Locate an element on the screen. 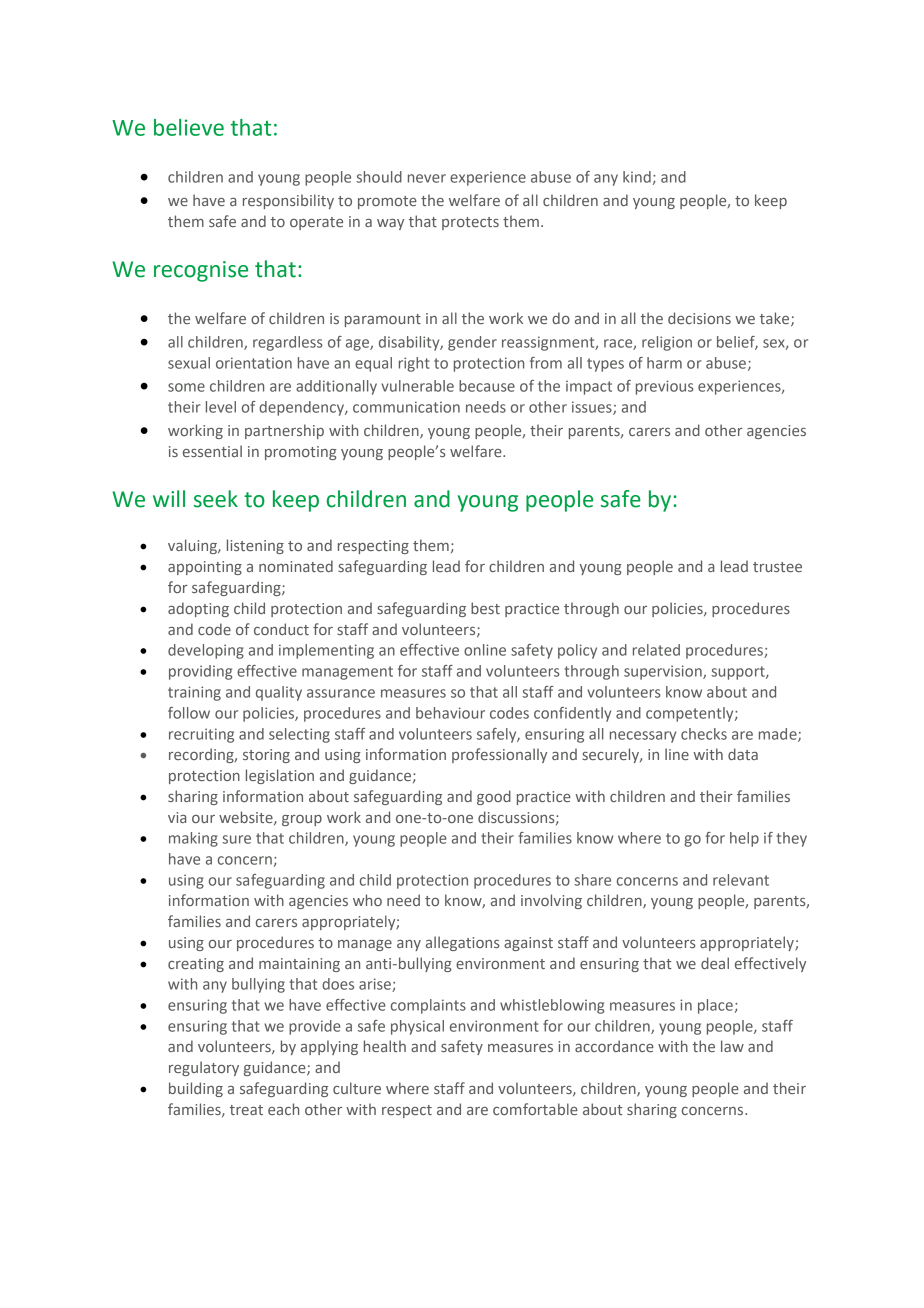 The height and width of the screenshot is (1308, 924). comfortable is located at coordinates (535, 1109).
